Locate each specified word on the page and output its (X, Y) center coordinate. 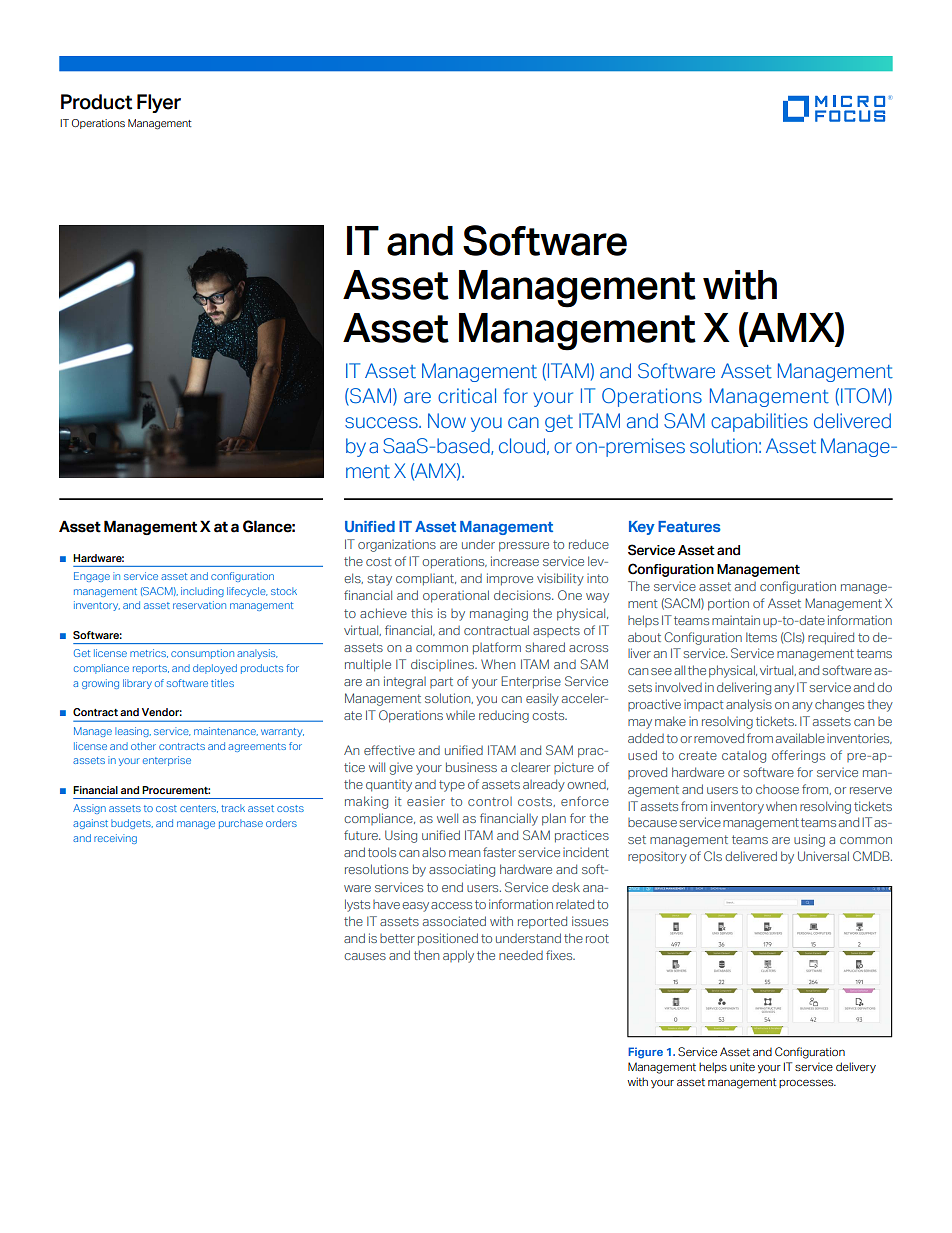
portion (728, 604)
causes (365, 956)
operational (456, 596)
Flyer (159, 103)
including (202, 592)
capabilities (759, 422)
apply (458, 956)
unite (742, 1066)
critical (467, 396)
